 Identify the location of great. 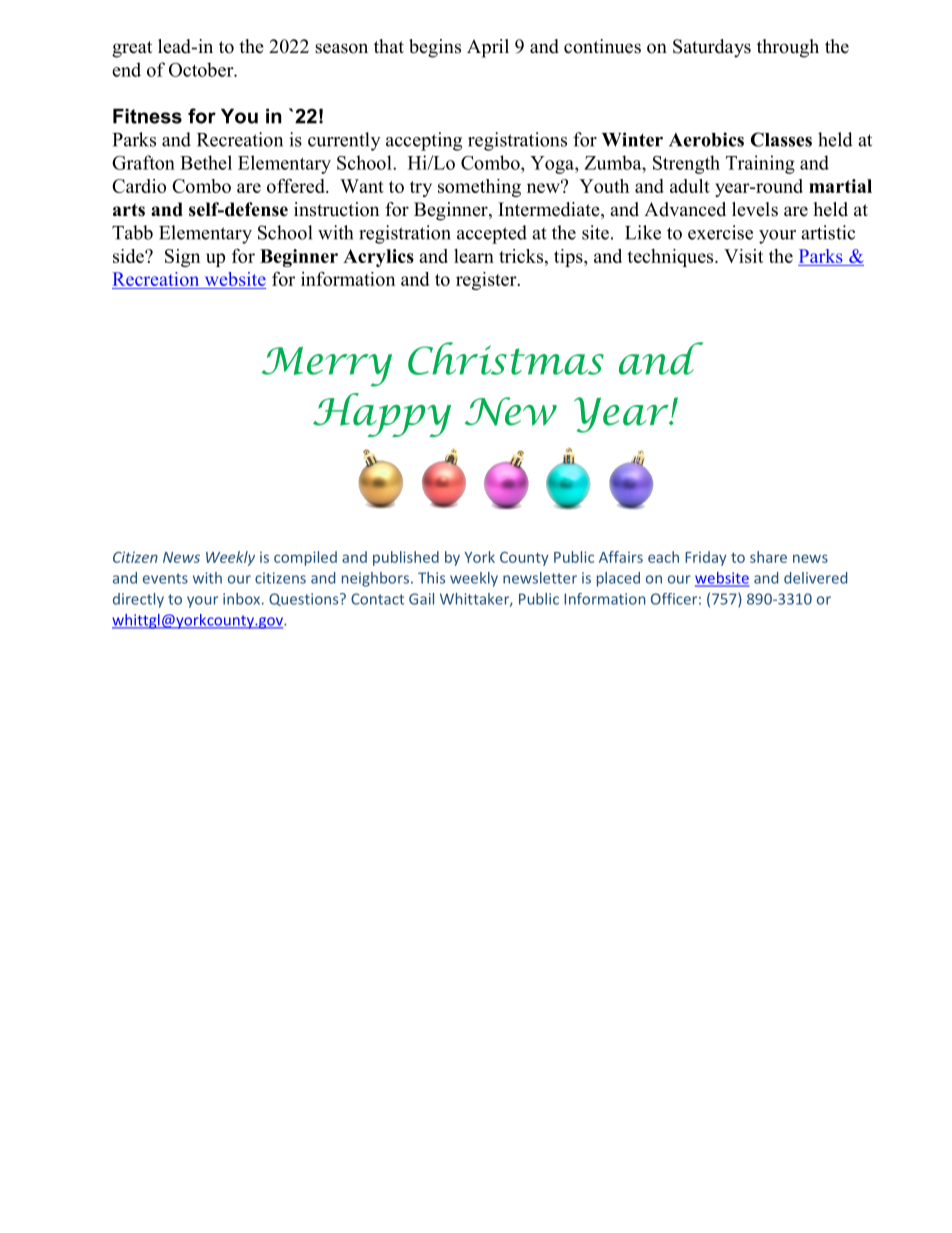
(132, 49).
